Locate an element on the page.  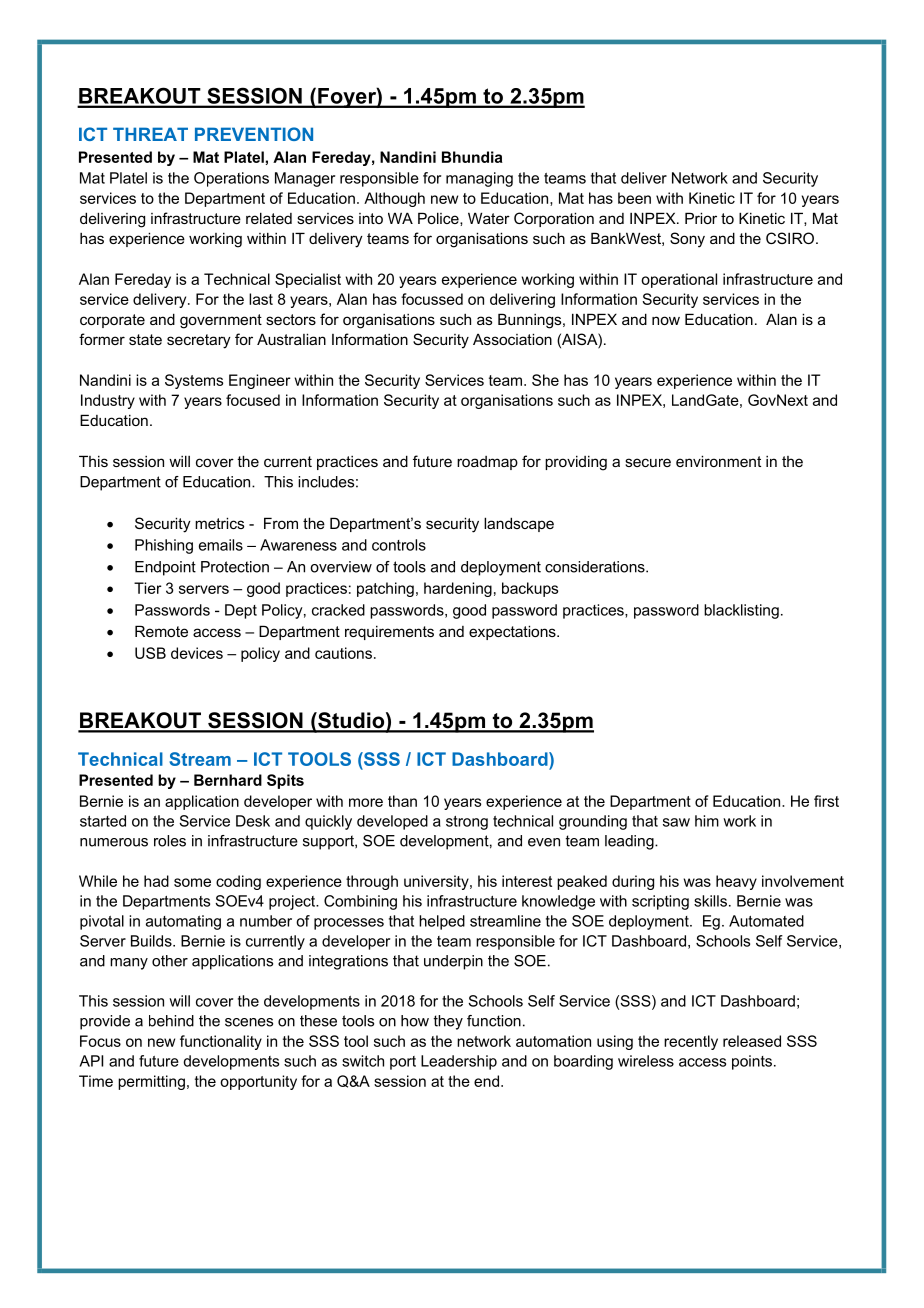
managing is located at coordinates (479, 179).
